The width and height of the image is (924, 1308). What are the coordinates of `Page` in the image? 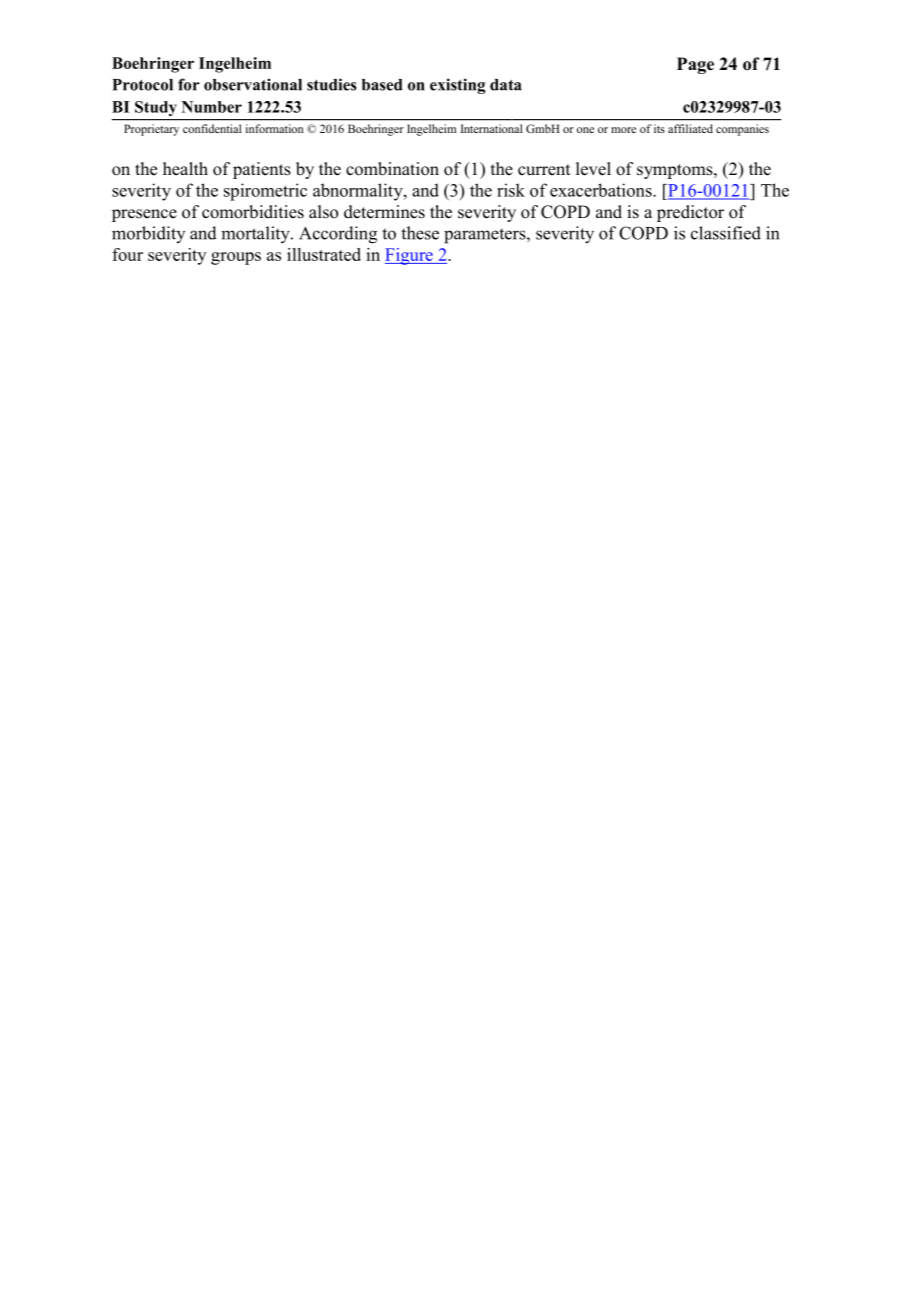 It's located at (695, 65).
